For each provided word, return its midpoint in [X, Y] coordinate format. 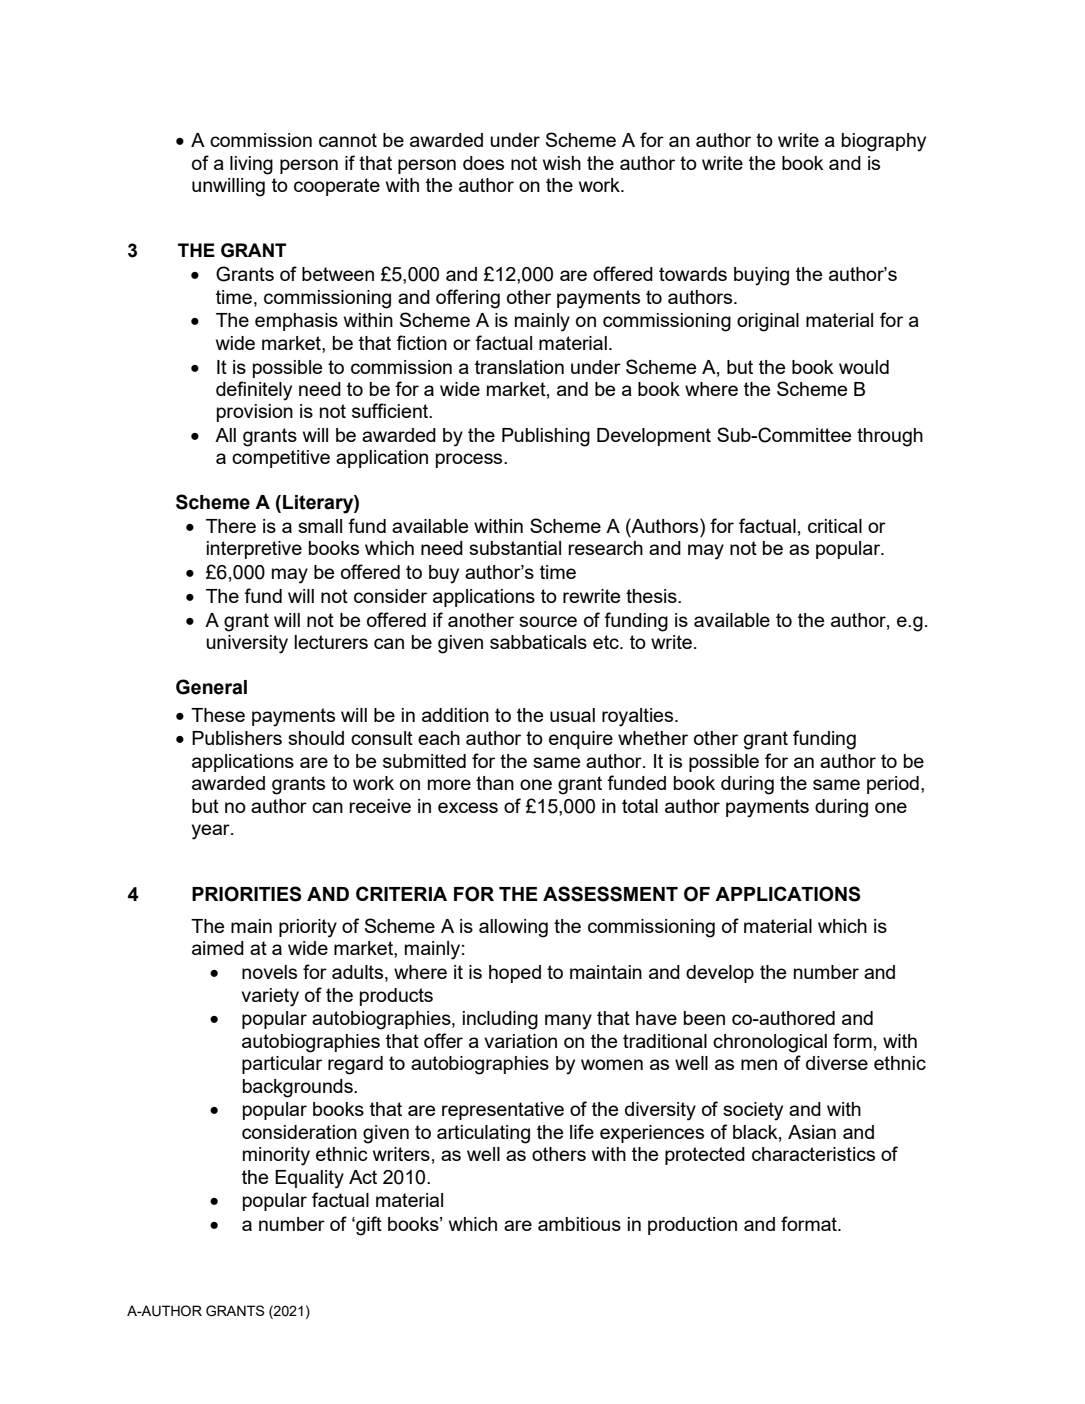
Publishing [546, 437]
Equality [309, 1179]
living [251, 165]
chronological [770, 1043]
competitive [281, 459]
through [890, 437]
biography [884, 142]
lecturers [331, 642]
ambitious [579, 1224]
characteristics [813, 1154]
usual [572, 715]
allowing [513, 928]
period [893, 785]
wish [562, 163]
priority [308, 928]
